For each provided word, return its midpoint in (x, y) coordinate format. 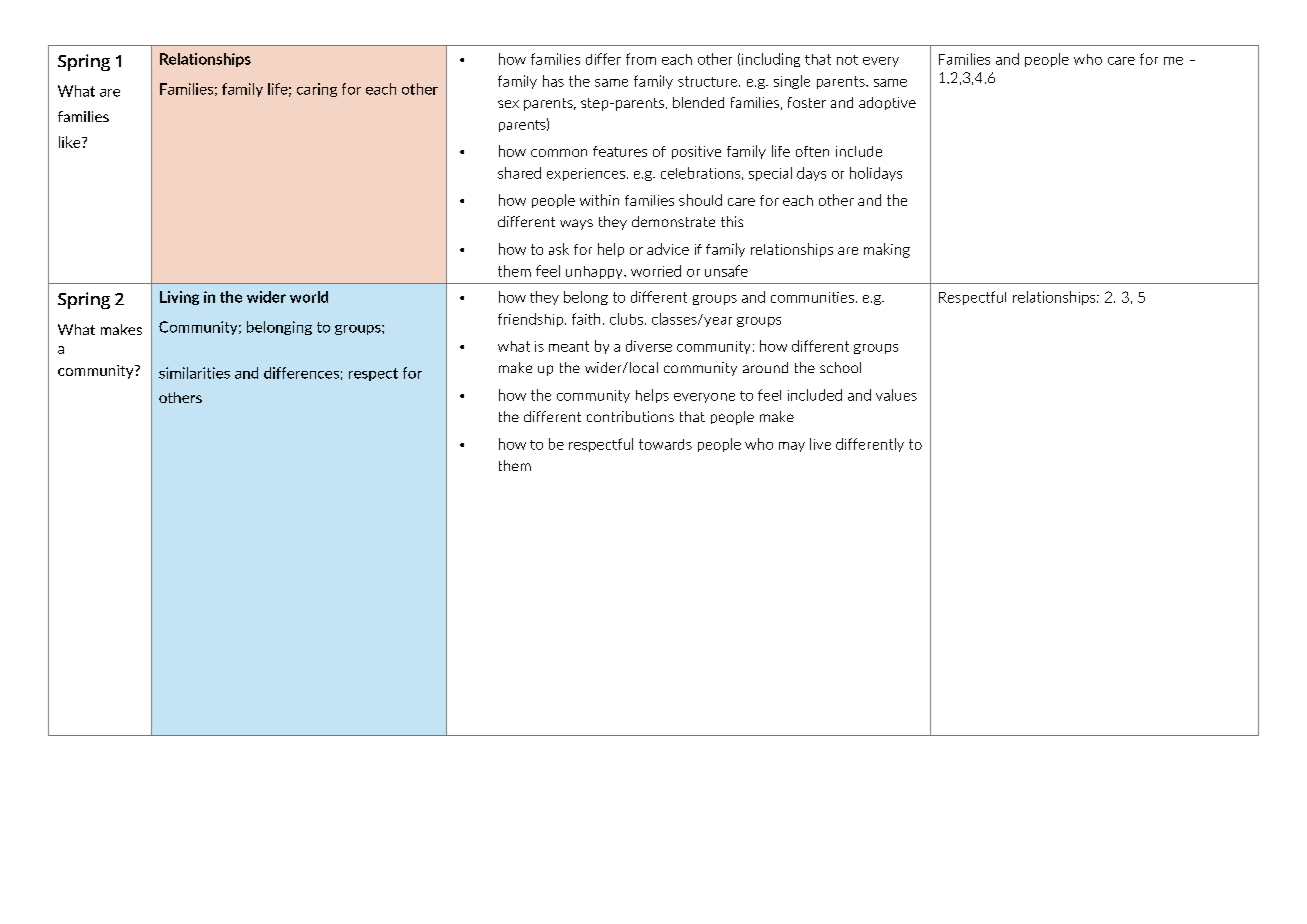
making (887, 250)
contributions (630, 416)
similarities (194, 373)
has (553, 81)
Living (179, 298)
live (820, 444)
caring (317, 90)
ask (559, 249)
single (792, 82)
